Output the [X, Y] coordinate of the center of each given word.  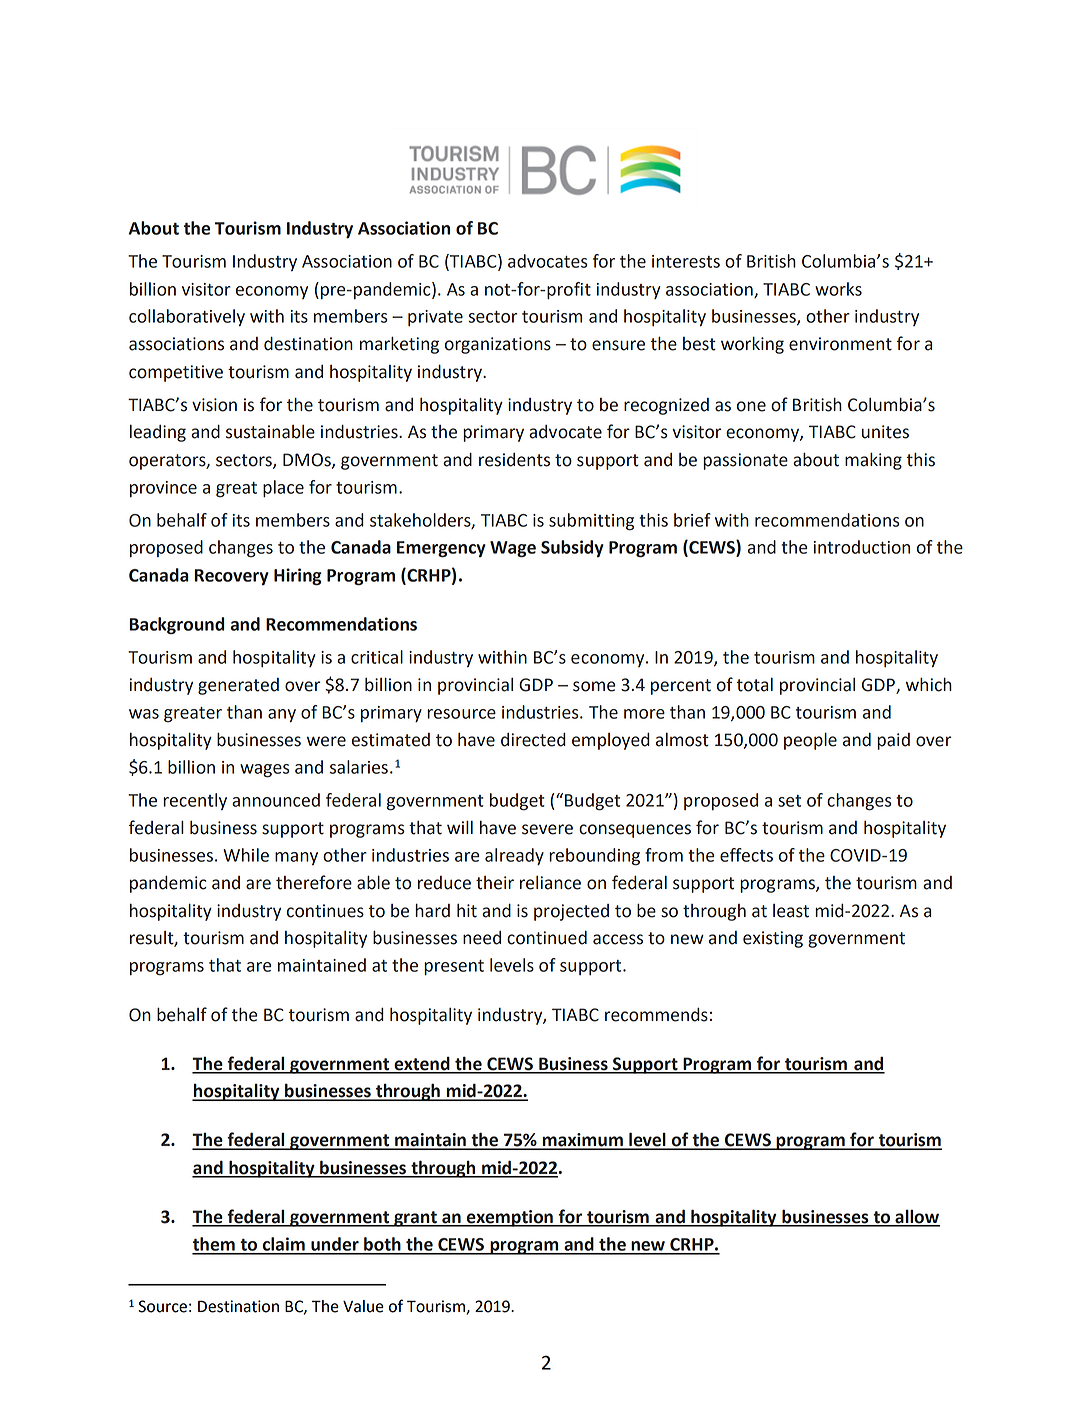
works [838, 289]
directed [533, 740]
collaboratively [187, 318]
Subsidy [572, 548]
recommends [656, 1015]
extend [422, 1065]
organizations [498, 345]
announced [276, 800]
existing [773, 939]
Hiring [298, 577]
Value [363, 1306]
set [789, 801]
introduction [862, 547]
